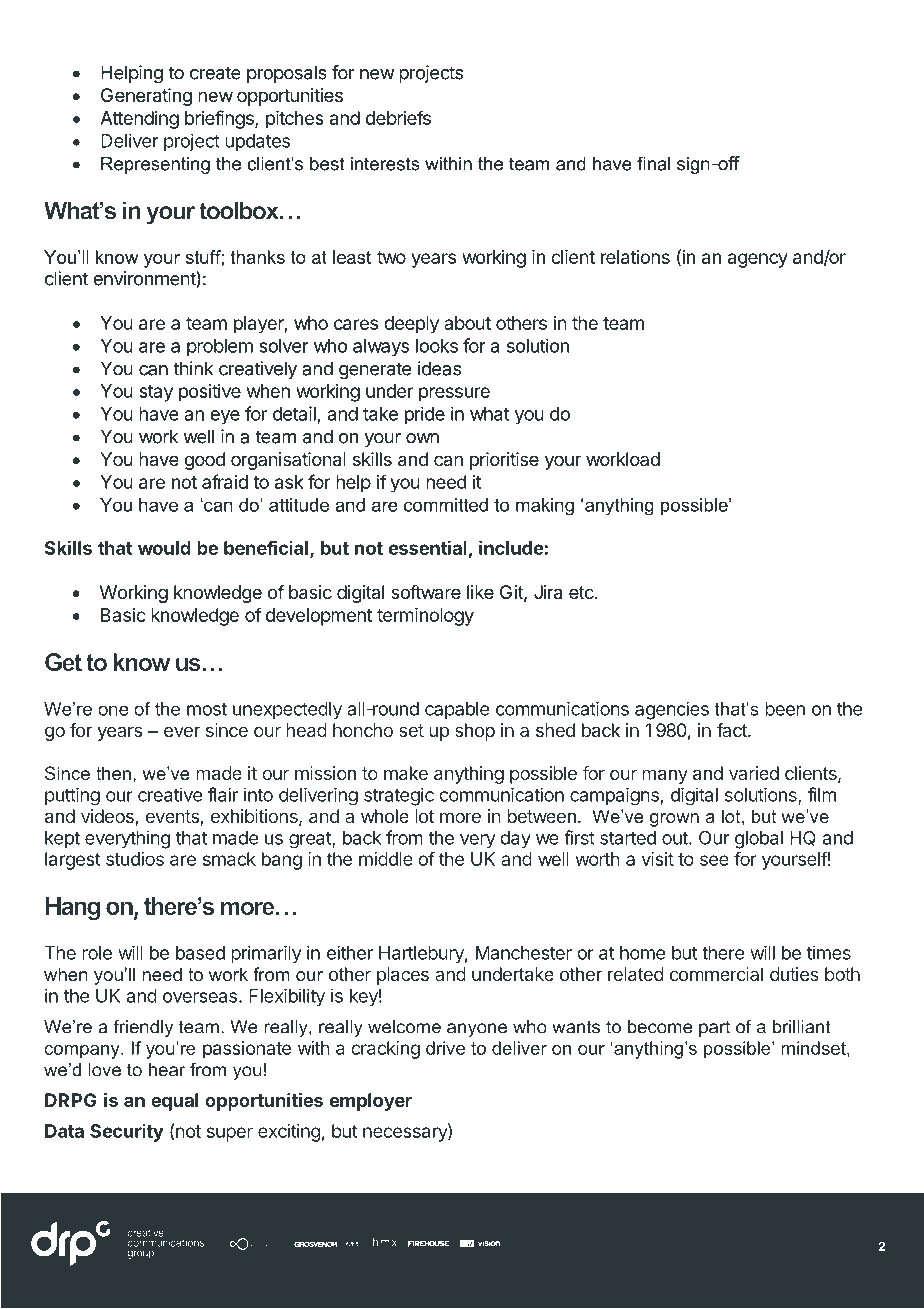 Image resolution: width=924 pixels, height=1309 pixels. I want to click on drive, so click(445, 1048).
